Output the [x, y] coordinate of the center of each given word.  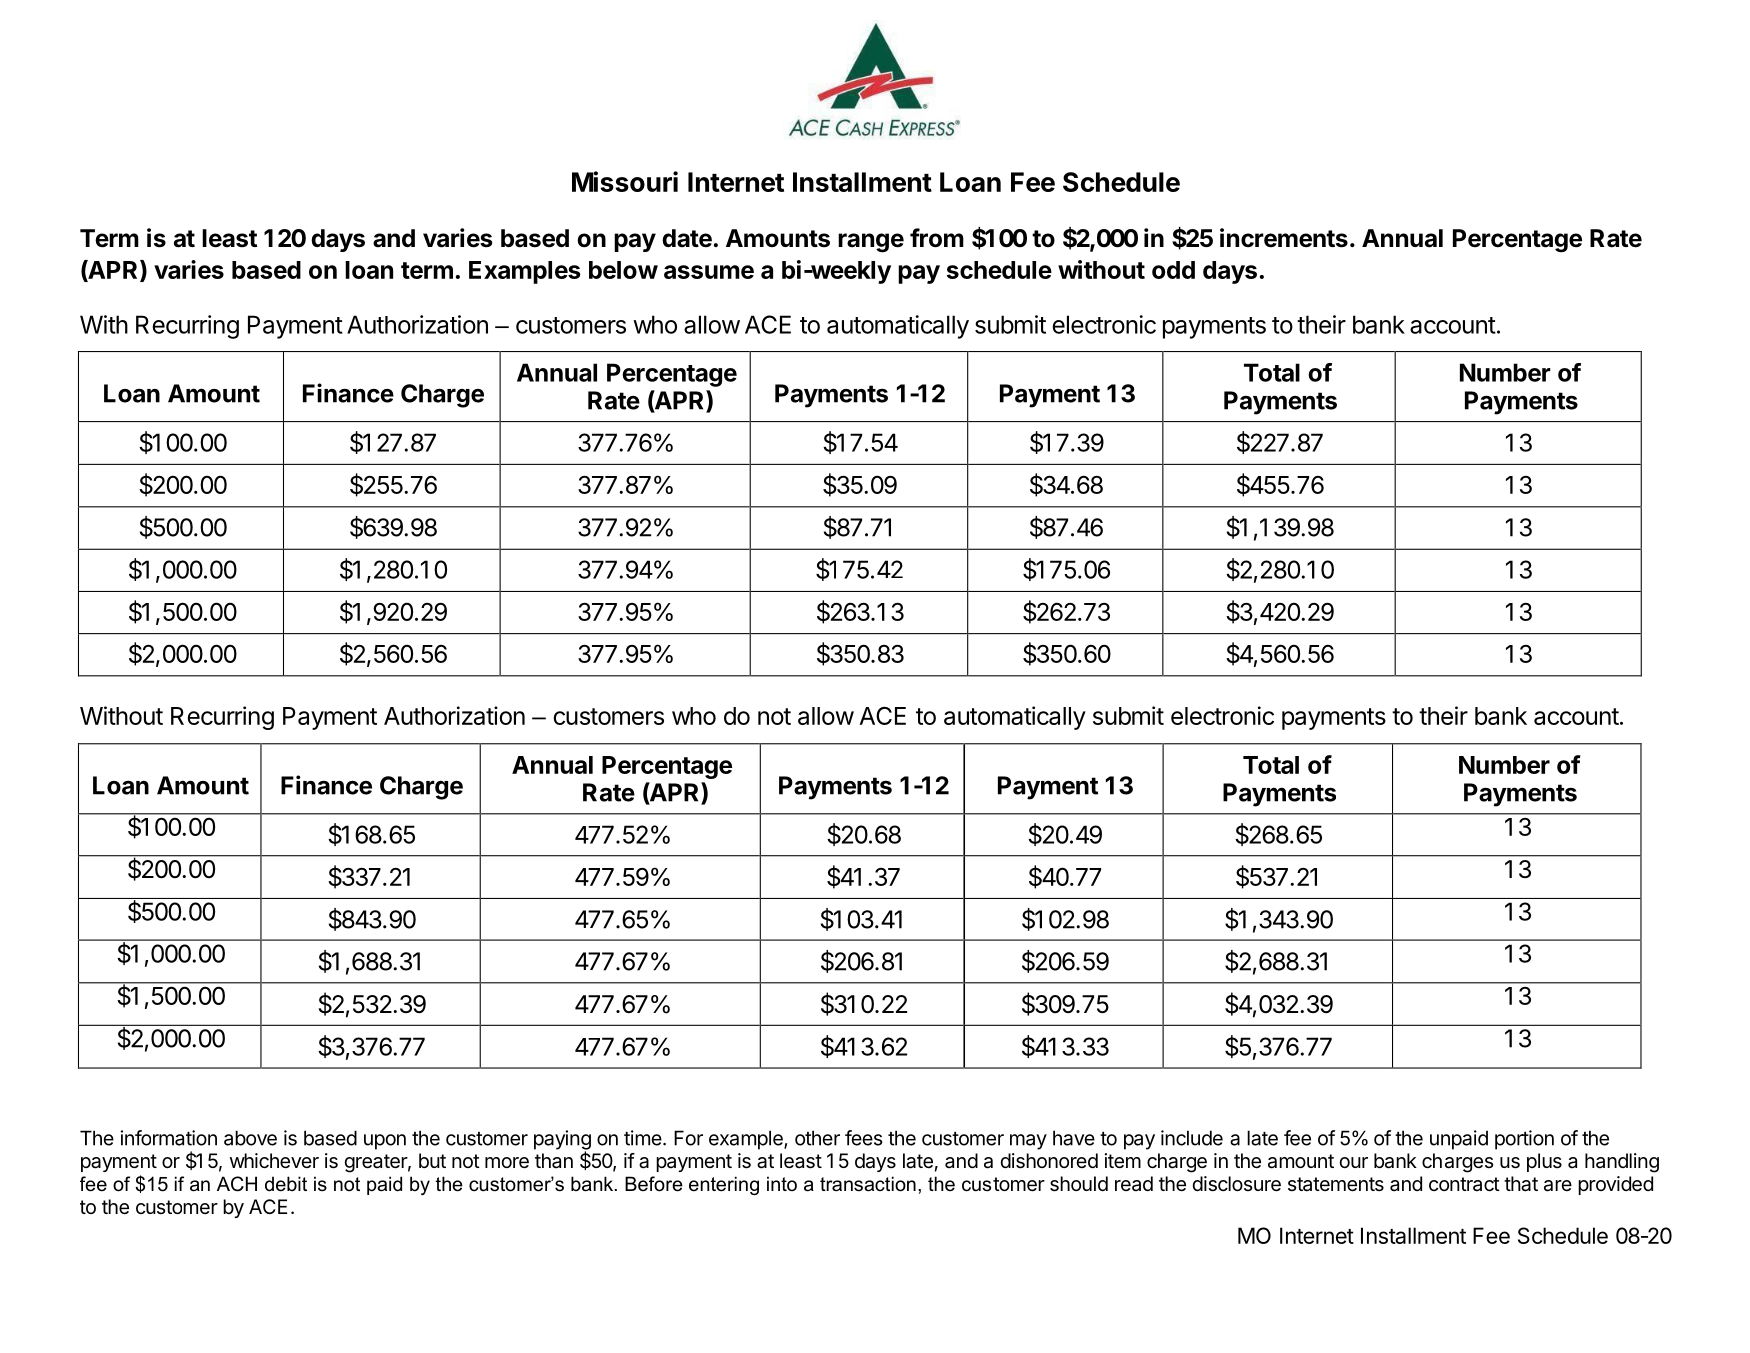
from [937, 238]
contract [1464, 1184]
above [250, 1138]
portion [1524, 1140]
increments [1284, 238]
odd [1173, 270]
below [623, 270]
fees [863, 1138]
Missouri [625, 181]
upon [385, 1142]
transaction [868, 1184]
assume [709, 272]
